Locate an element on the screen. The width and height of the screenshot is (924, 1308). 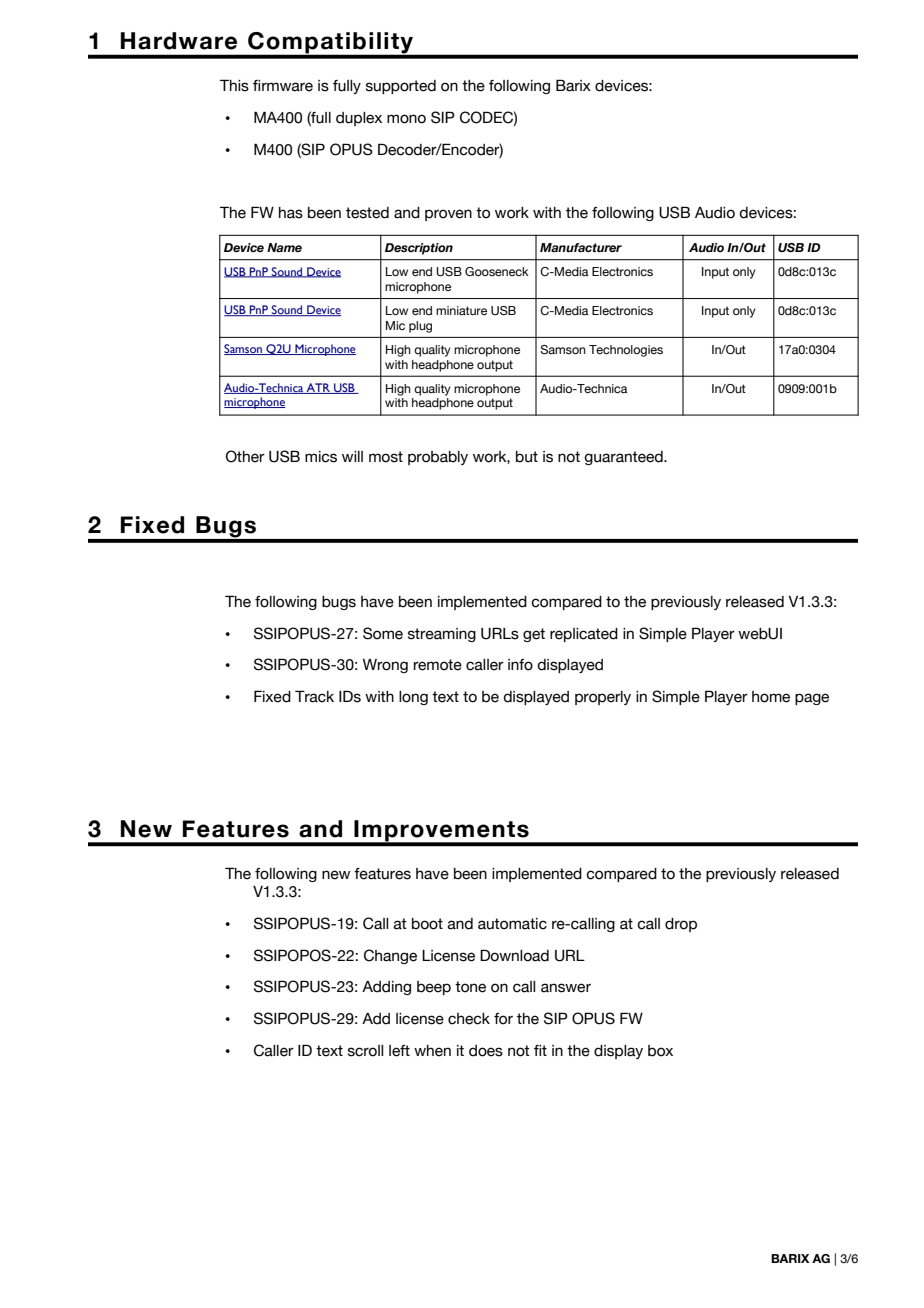
Manufacturer is located at coordinates (581, 247).
